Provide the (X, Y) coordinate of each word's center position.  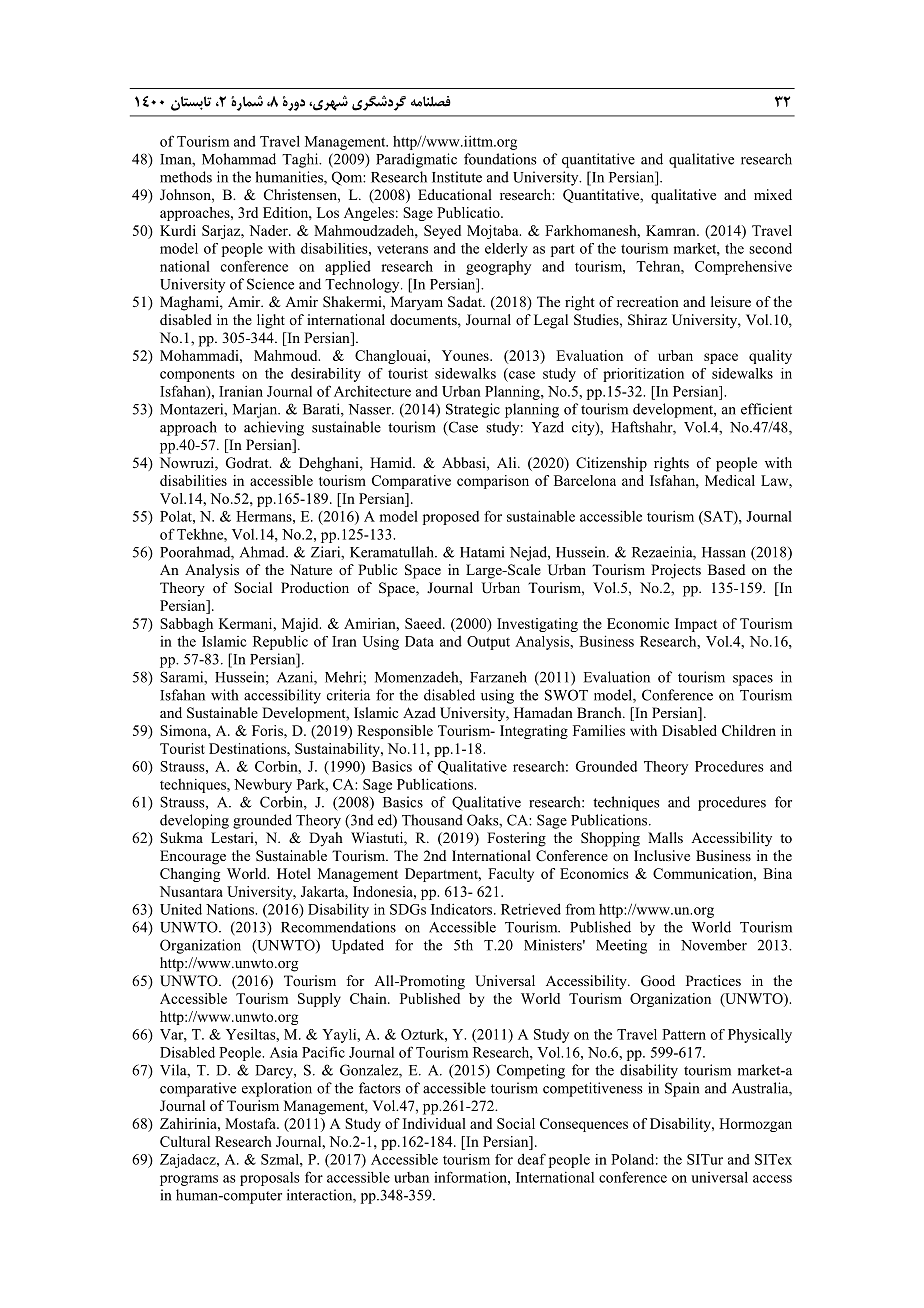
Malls (665, 837)
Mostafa (251, 1123)
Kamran (672, 230)
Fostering (516, 839)
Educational (455, 194)
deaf (532, 1159)
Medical (730, 480)
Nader (269, 230)
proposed (451, 518)
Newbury (263, 786)
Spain (682, 1089)
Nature (311, 569)
